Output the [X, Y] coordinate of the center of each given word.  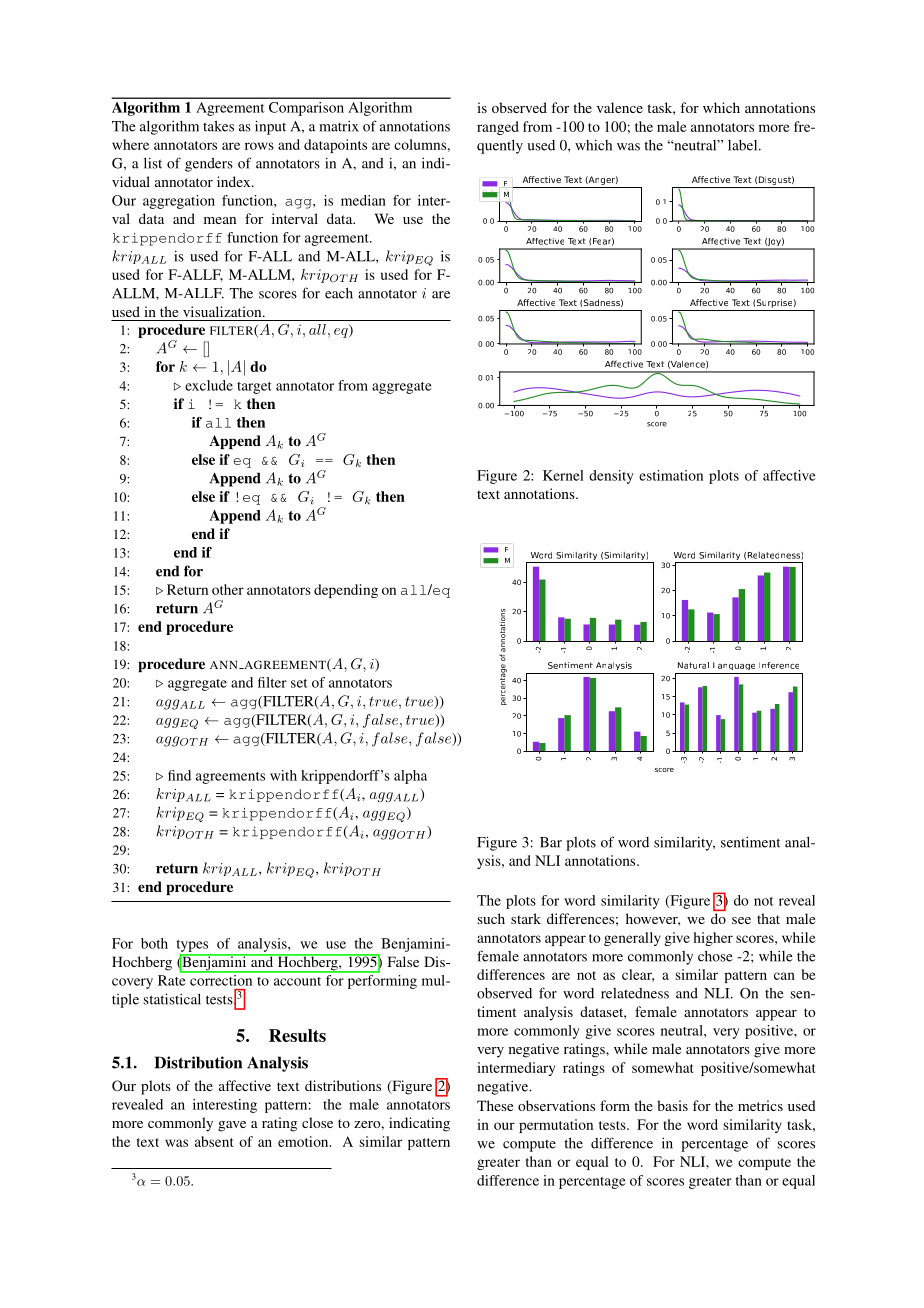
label [744, 145]
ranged [498, 128]
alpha [410, 777]
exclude [209, 385]
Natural [693, 665]
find [179, 775]
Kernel [563, 475]
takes [218, 126]
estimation [671, 475]
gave [232, 1126]
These [495, 1105]
